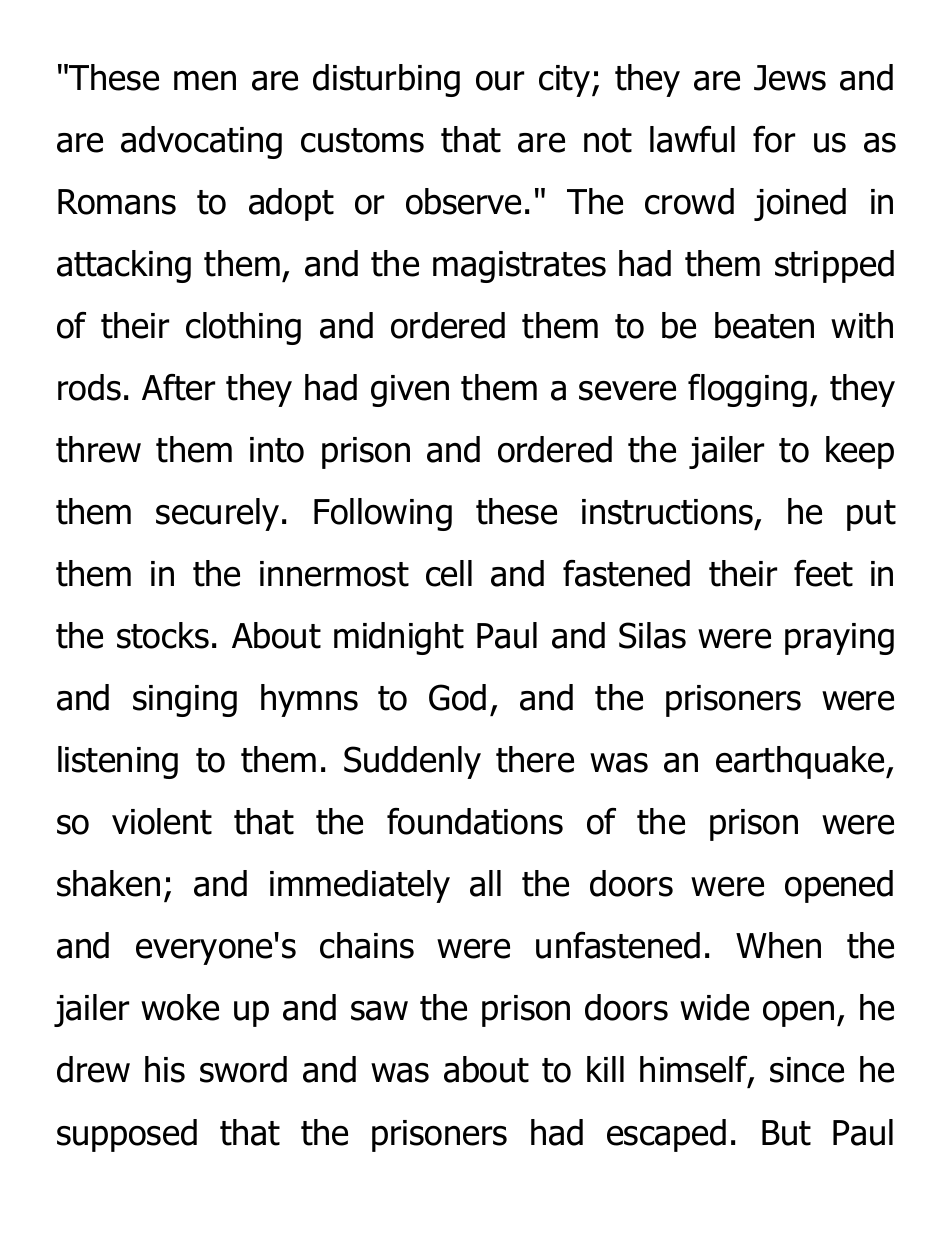 This screenshot has width=952, height=1233. Describe the element at coordinates (500, 81) in the screenshot. I see `our` at that location.
